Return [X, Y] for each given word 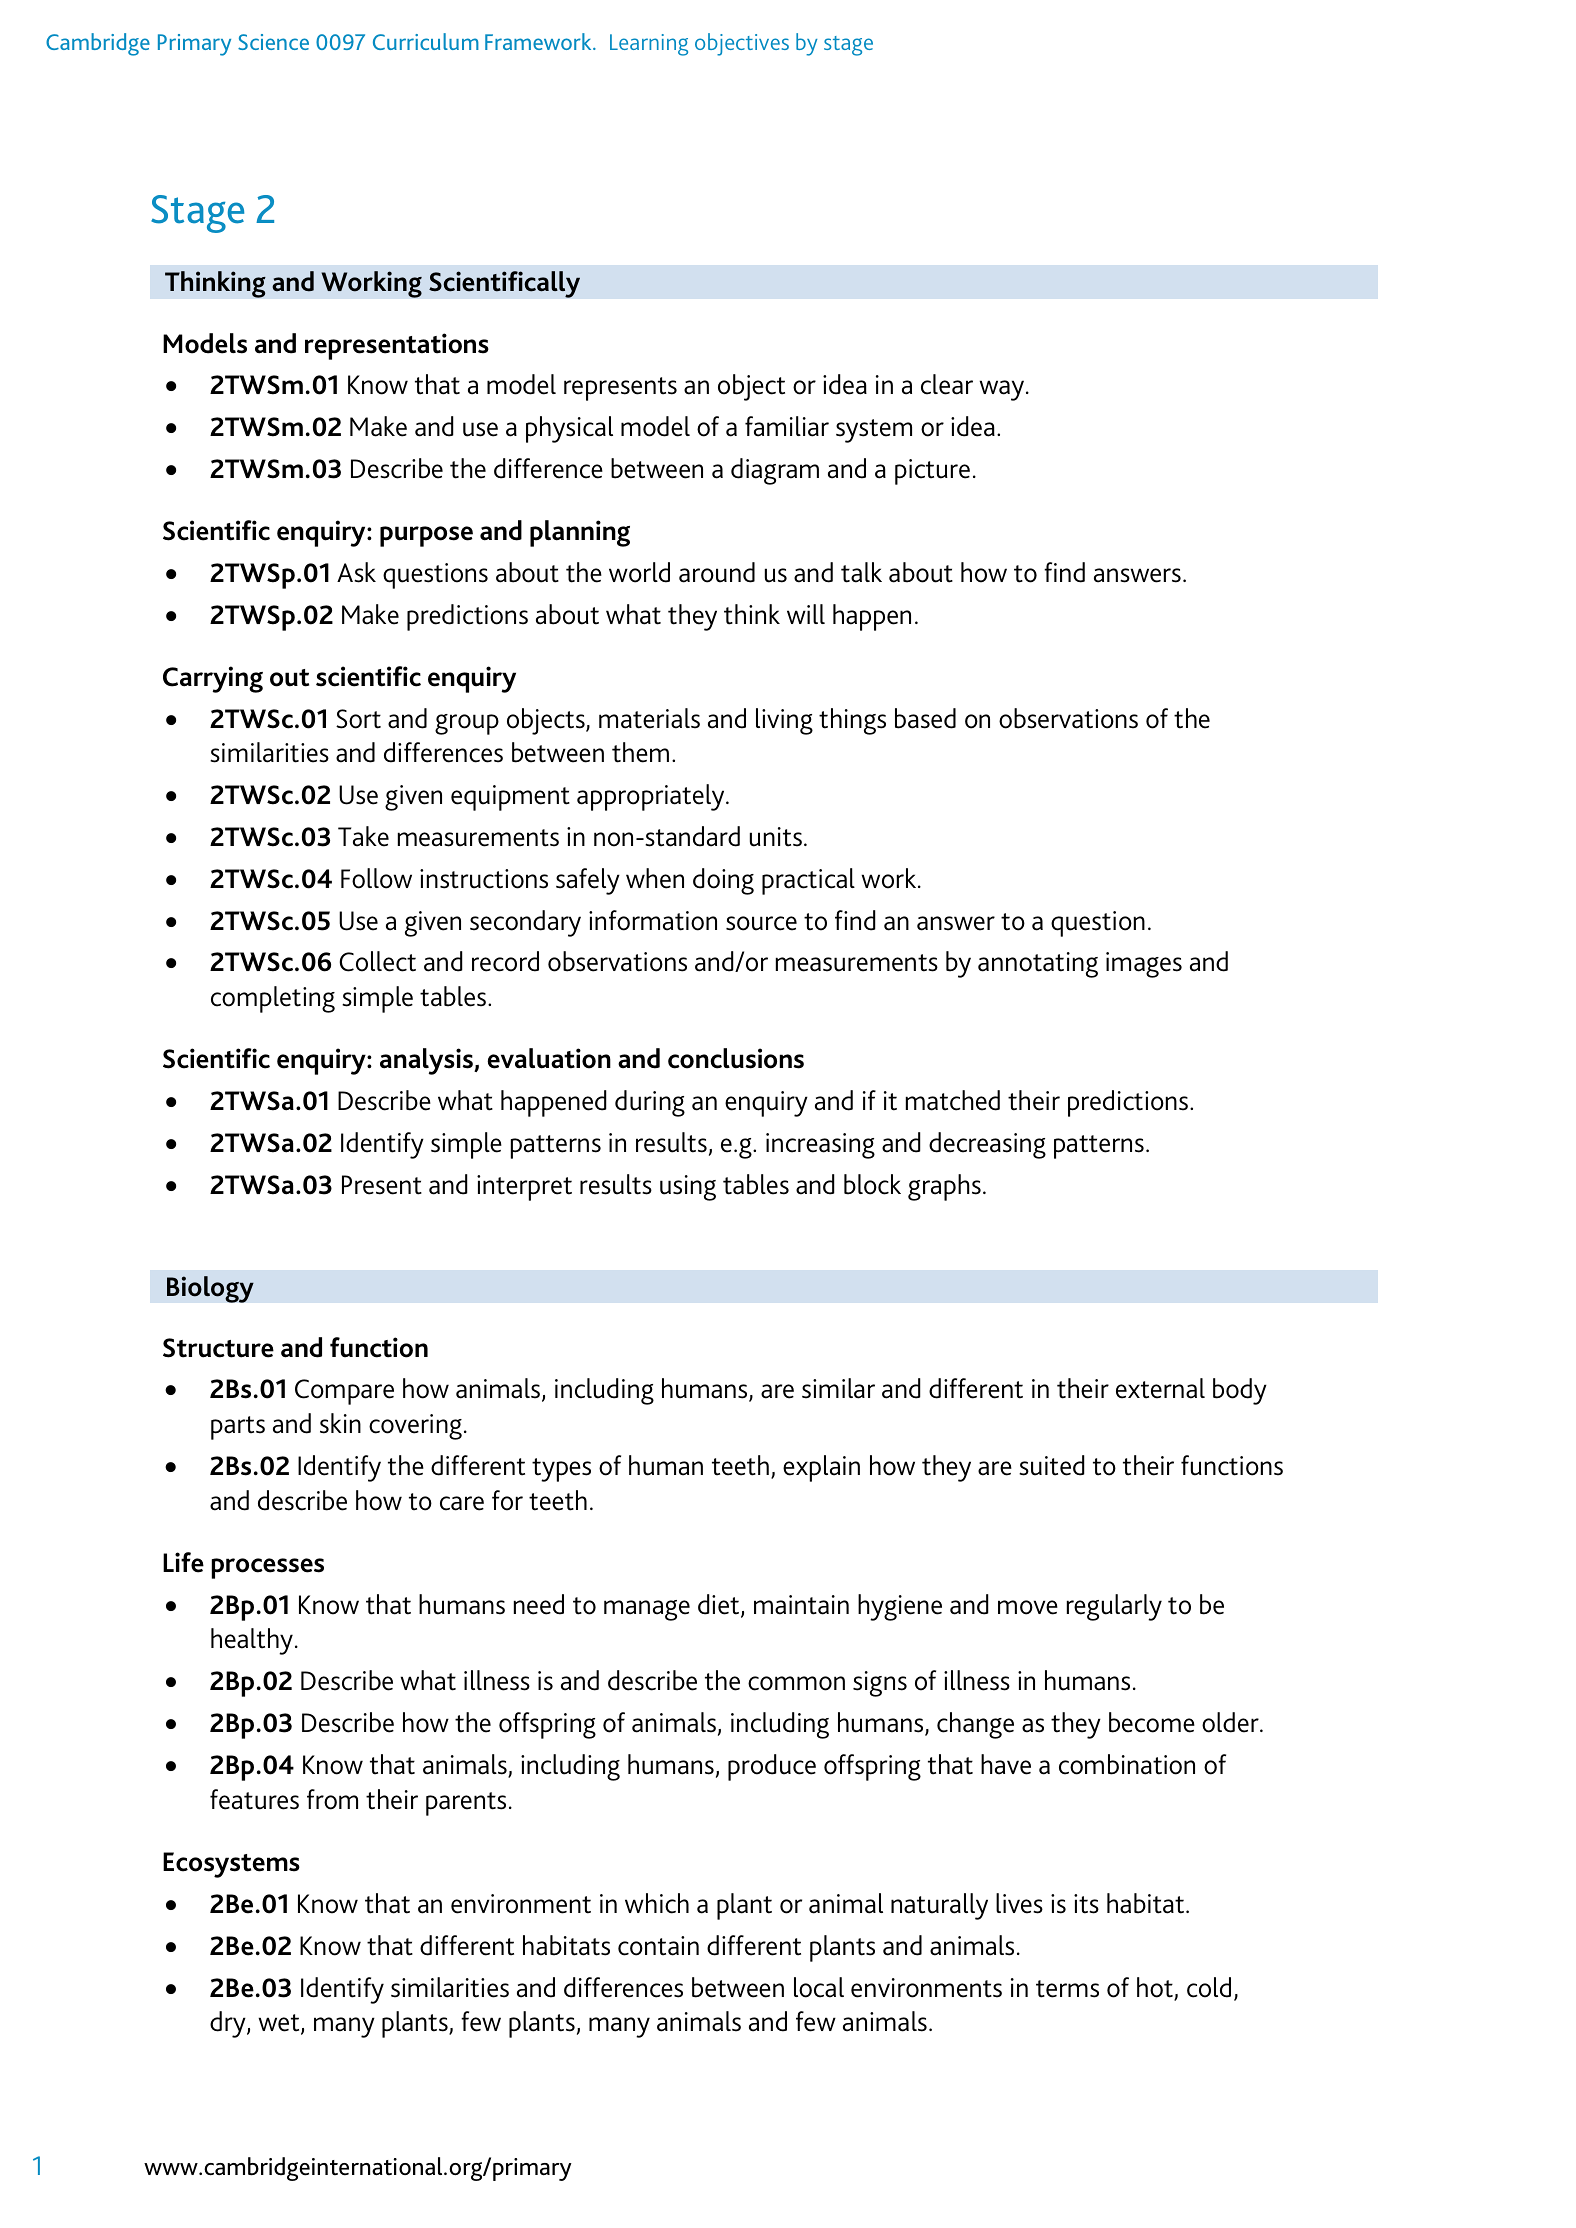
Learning [649, 45]
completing [273, 999]
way [1003, 390]
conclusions [736, 1058]
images [1144, 965]
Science [273, 42]
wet [280, 2024]
